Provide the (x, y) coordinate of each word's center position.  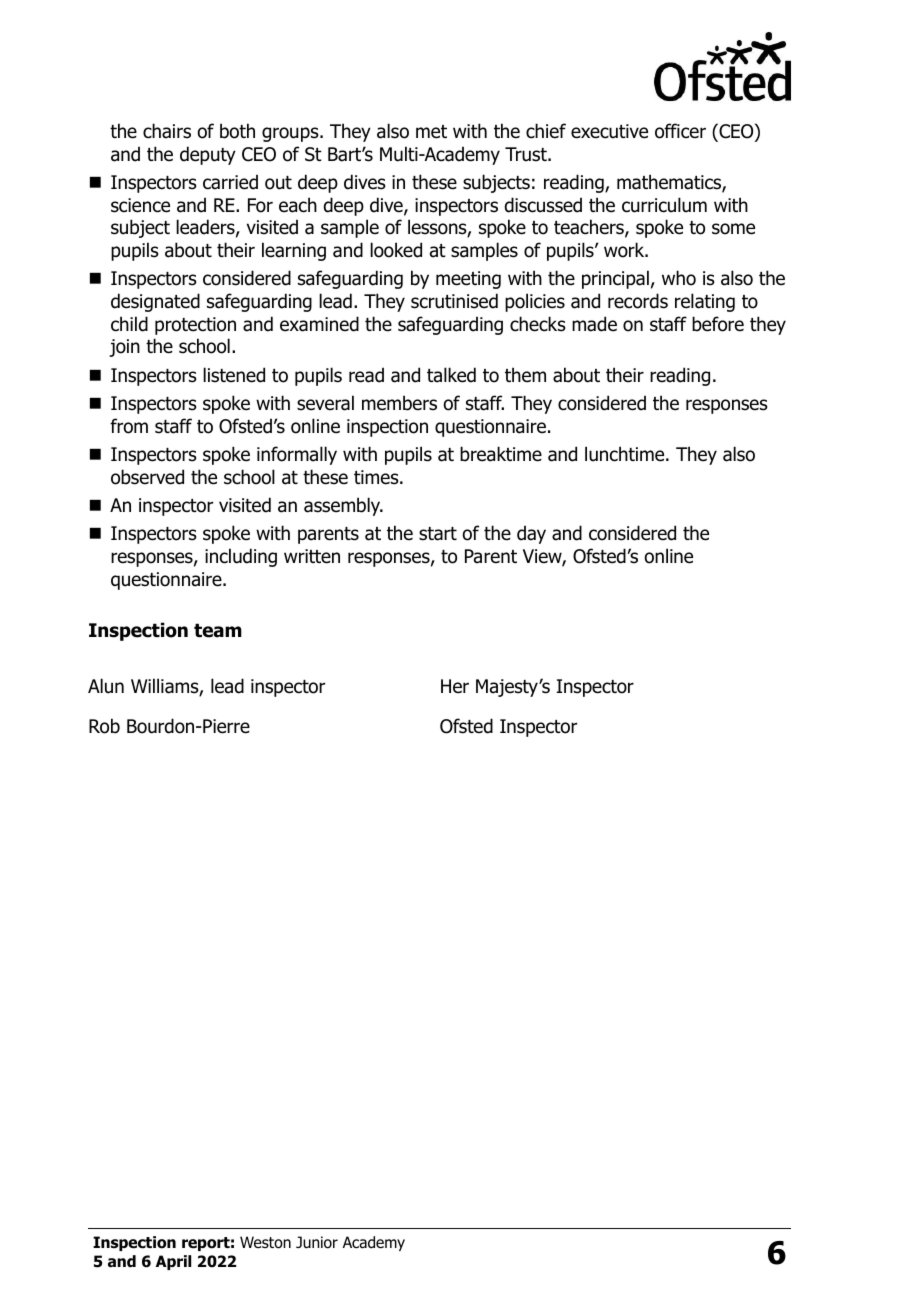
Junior (317, 1242)
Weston (265, 1242)
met (431, 132)
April (173, 1262)
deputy (208, 155)
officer (680, 131)
